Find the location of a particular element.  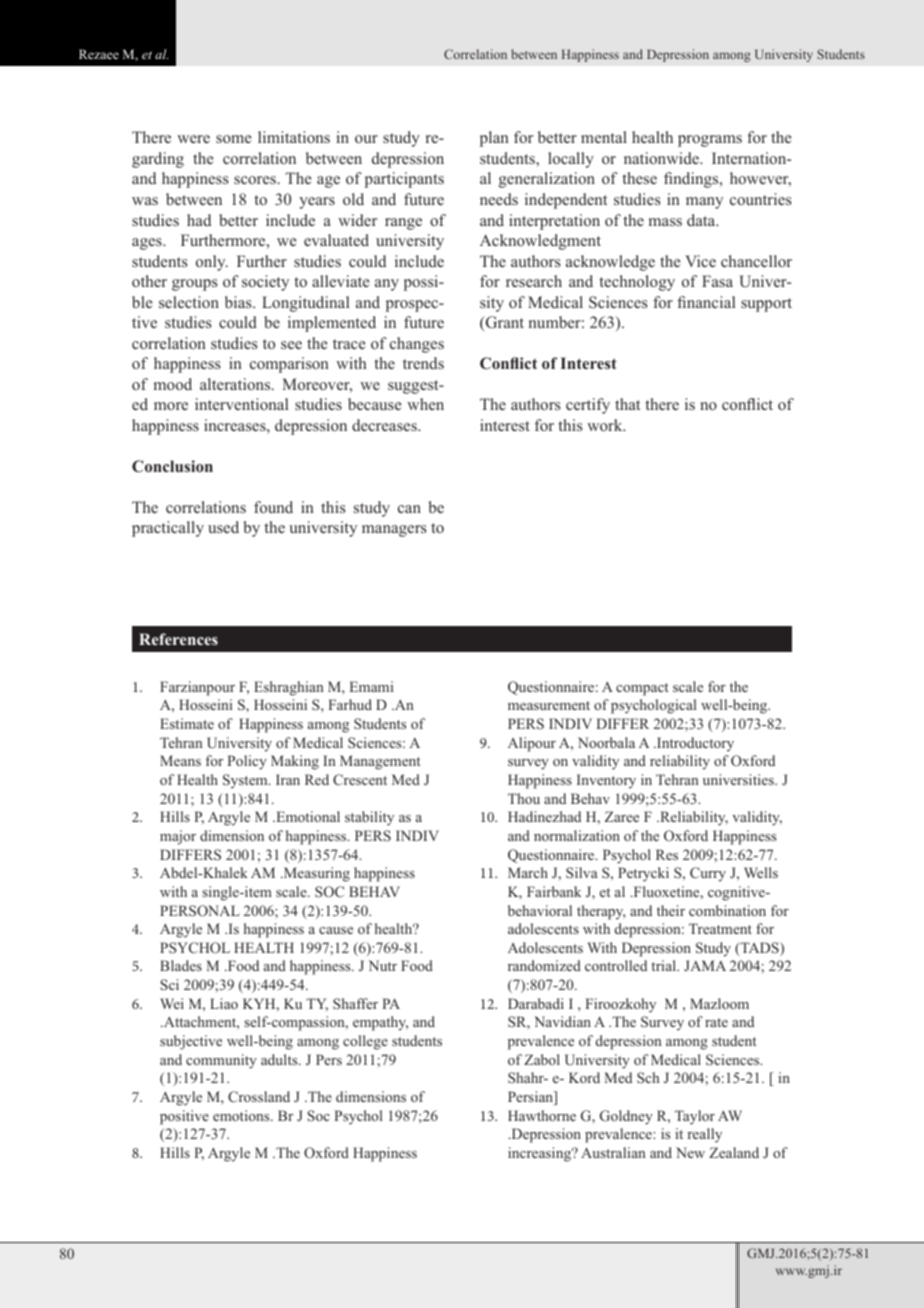

findings is located at coordinates (692, 180).
